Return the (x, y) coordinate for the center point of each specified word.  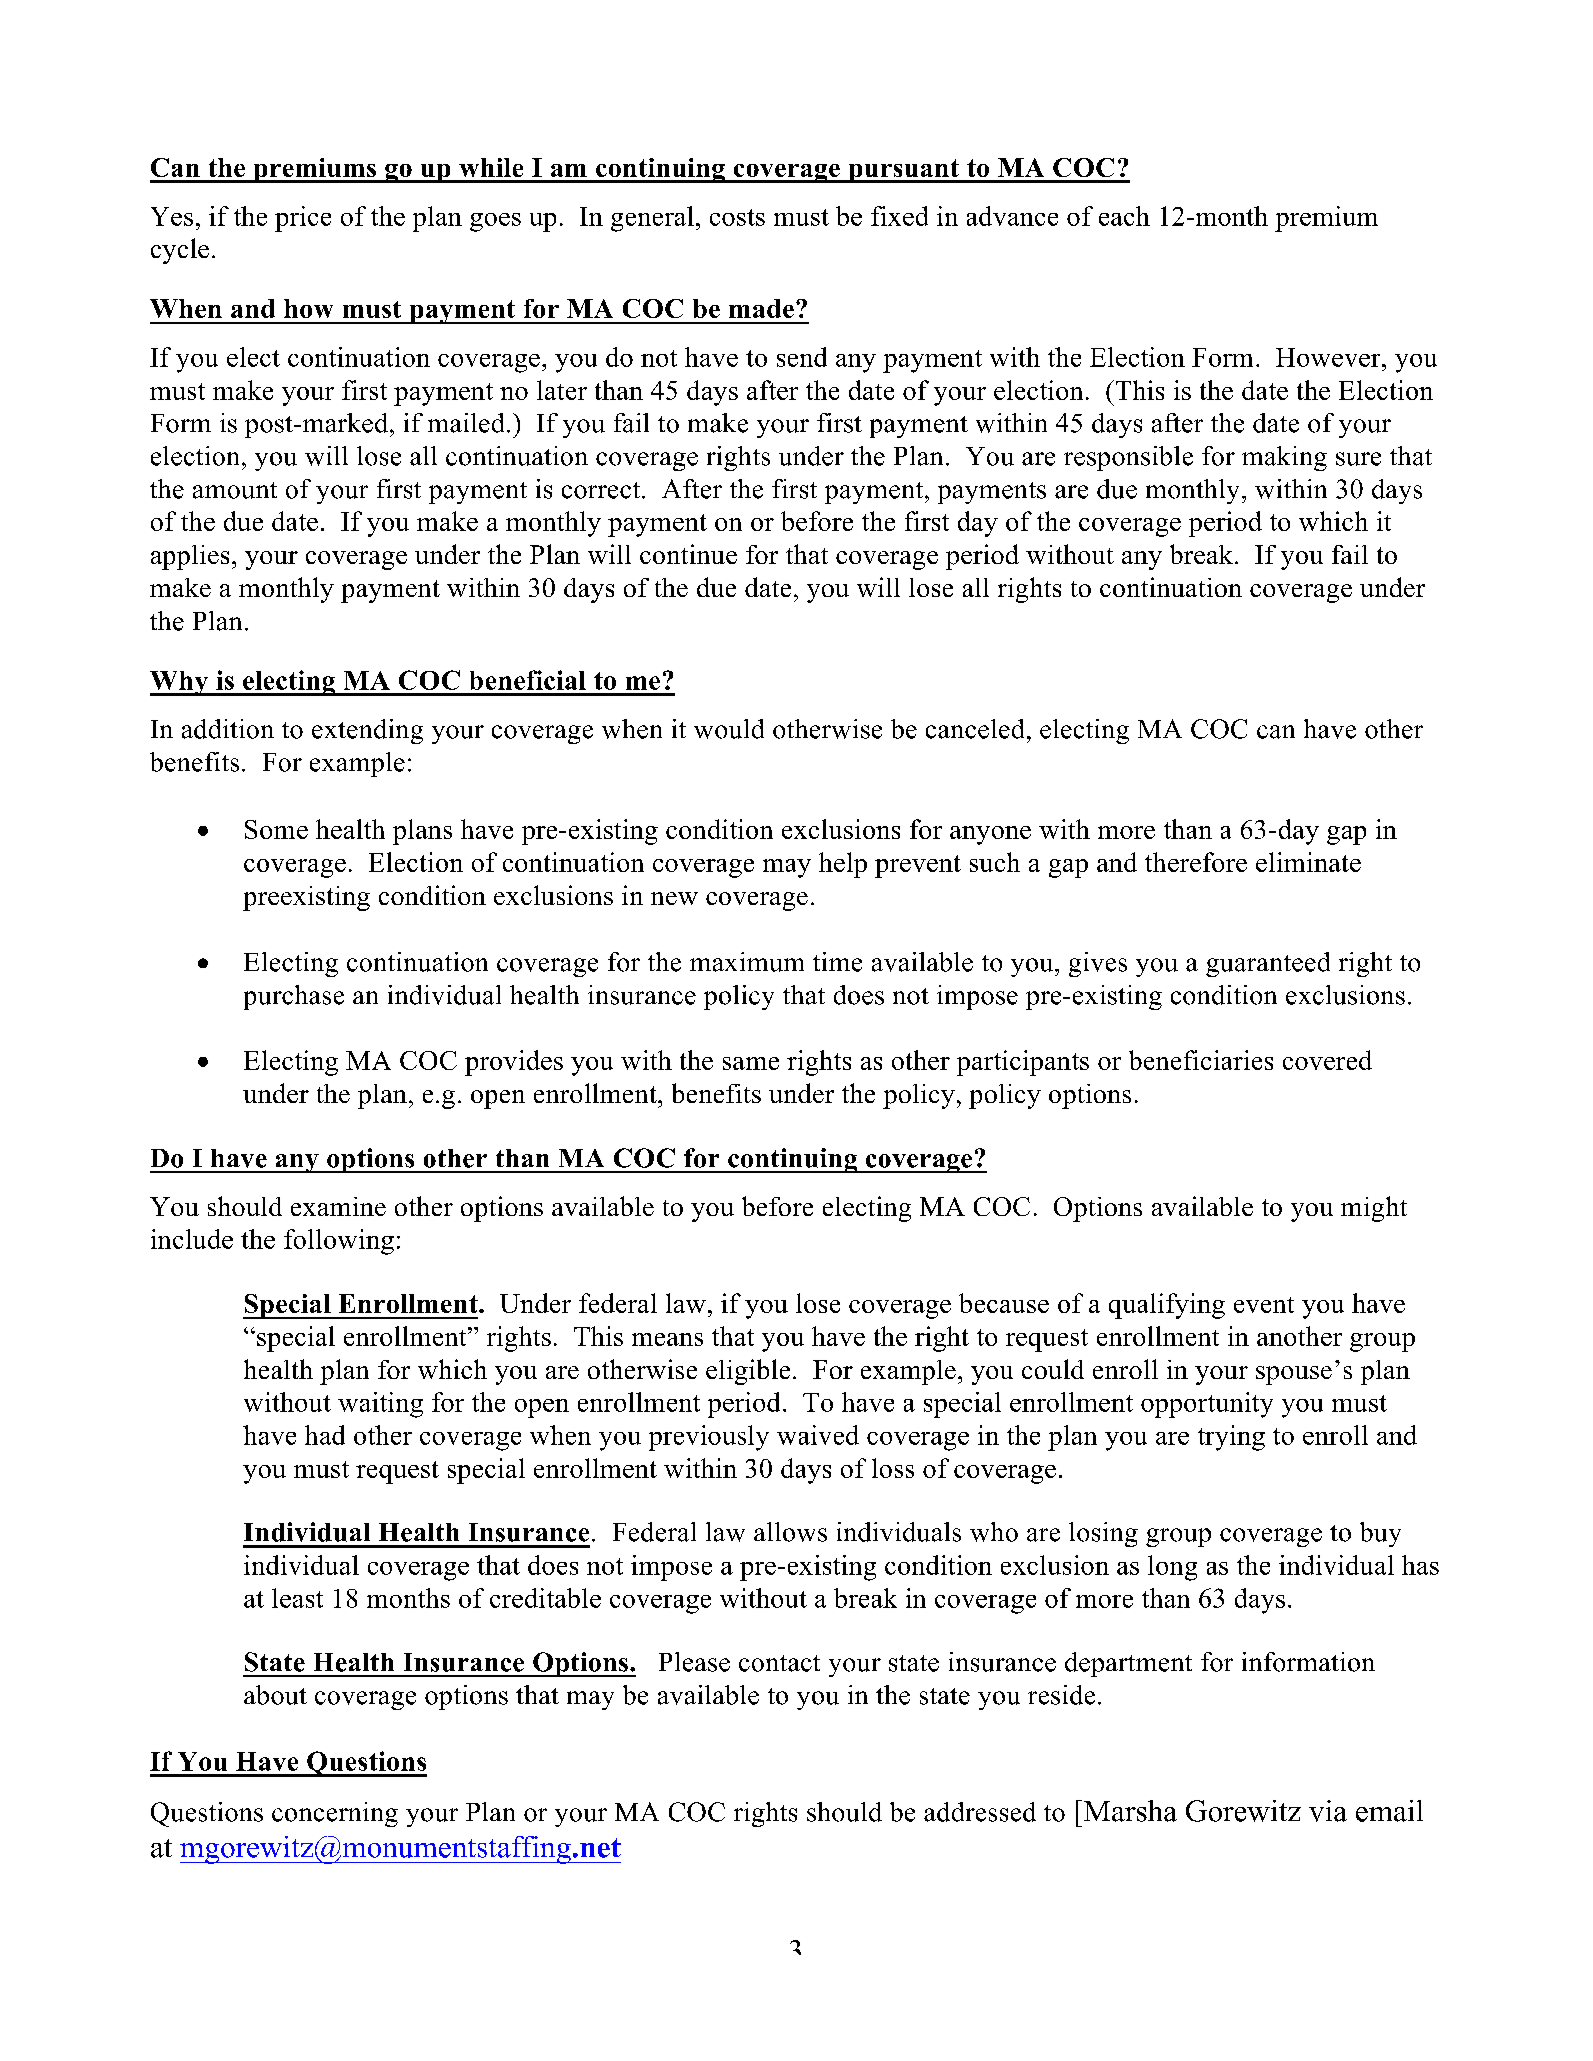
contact (779, 1663)
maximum (747, 962)
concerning (335, 1814)
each (1124, 216)
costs (737, 217)
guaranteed (1268, 964)
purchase (294, 997)
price (303, 219)
